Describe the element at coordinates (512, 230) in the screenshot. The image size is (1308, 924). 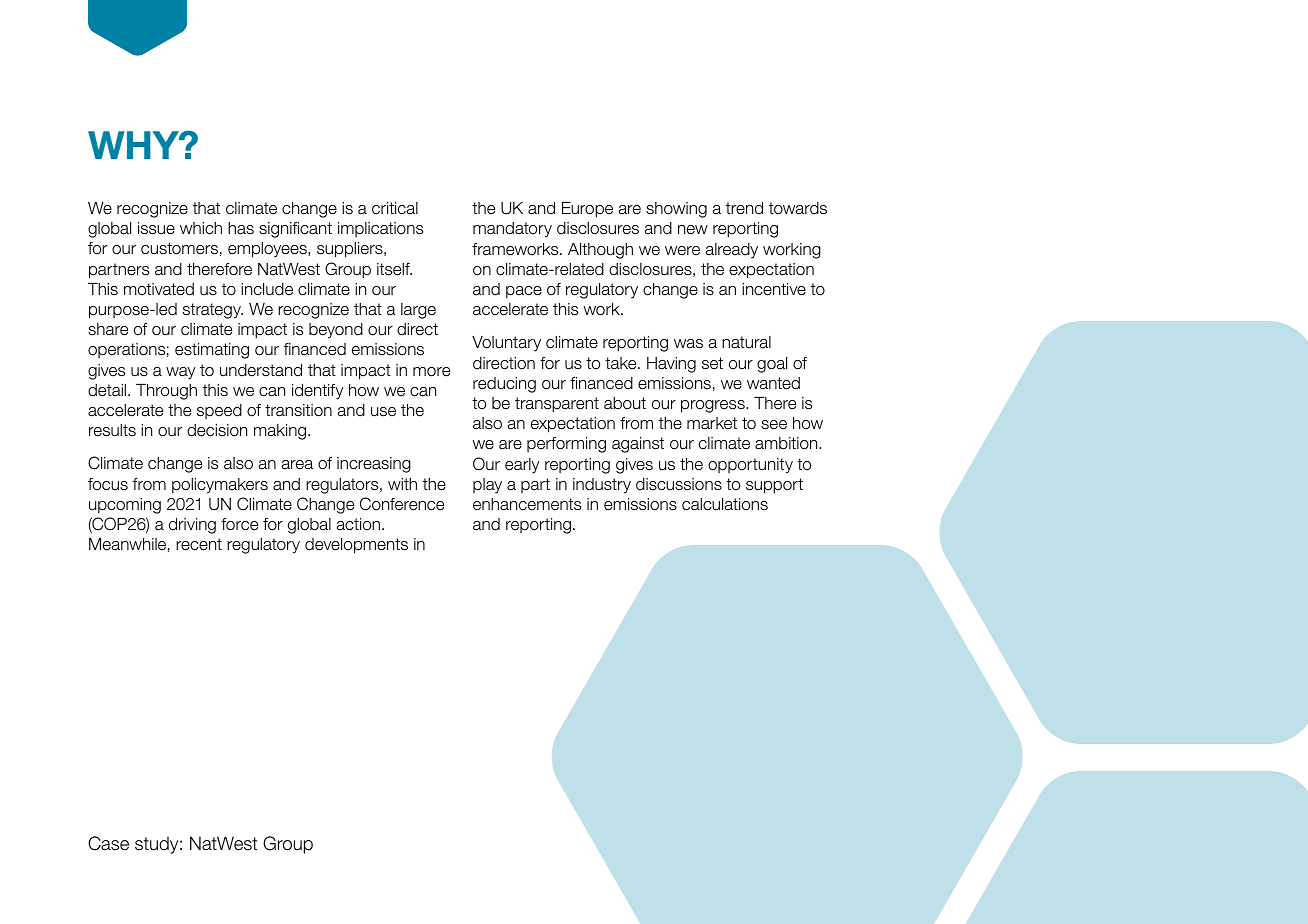
I see `mandatory` at that location.
